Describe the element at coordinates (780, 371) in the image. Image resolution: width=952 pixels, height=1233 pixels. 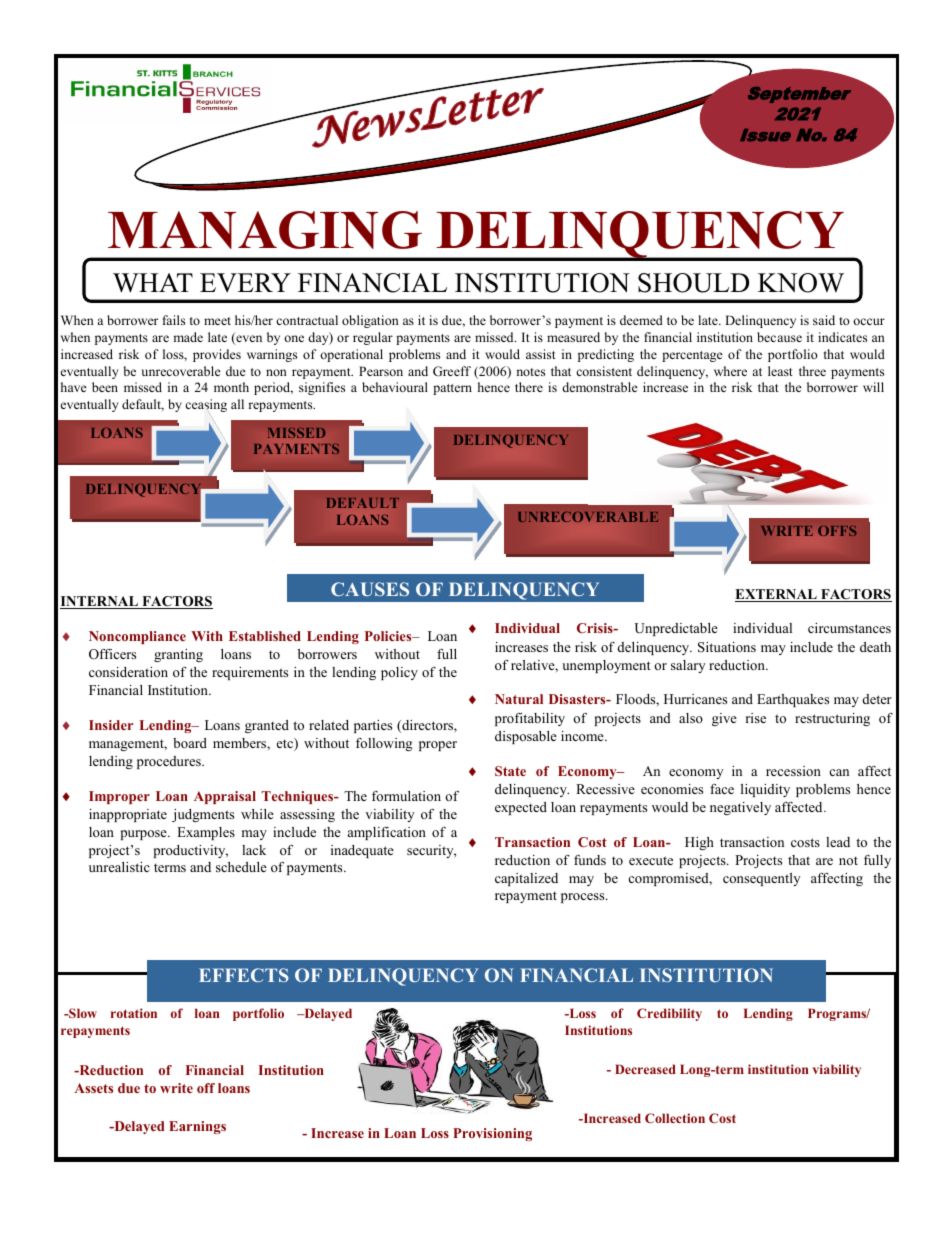
I see `least` at that location.
